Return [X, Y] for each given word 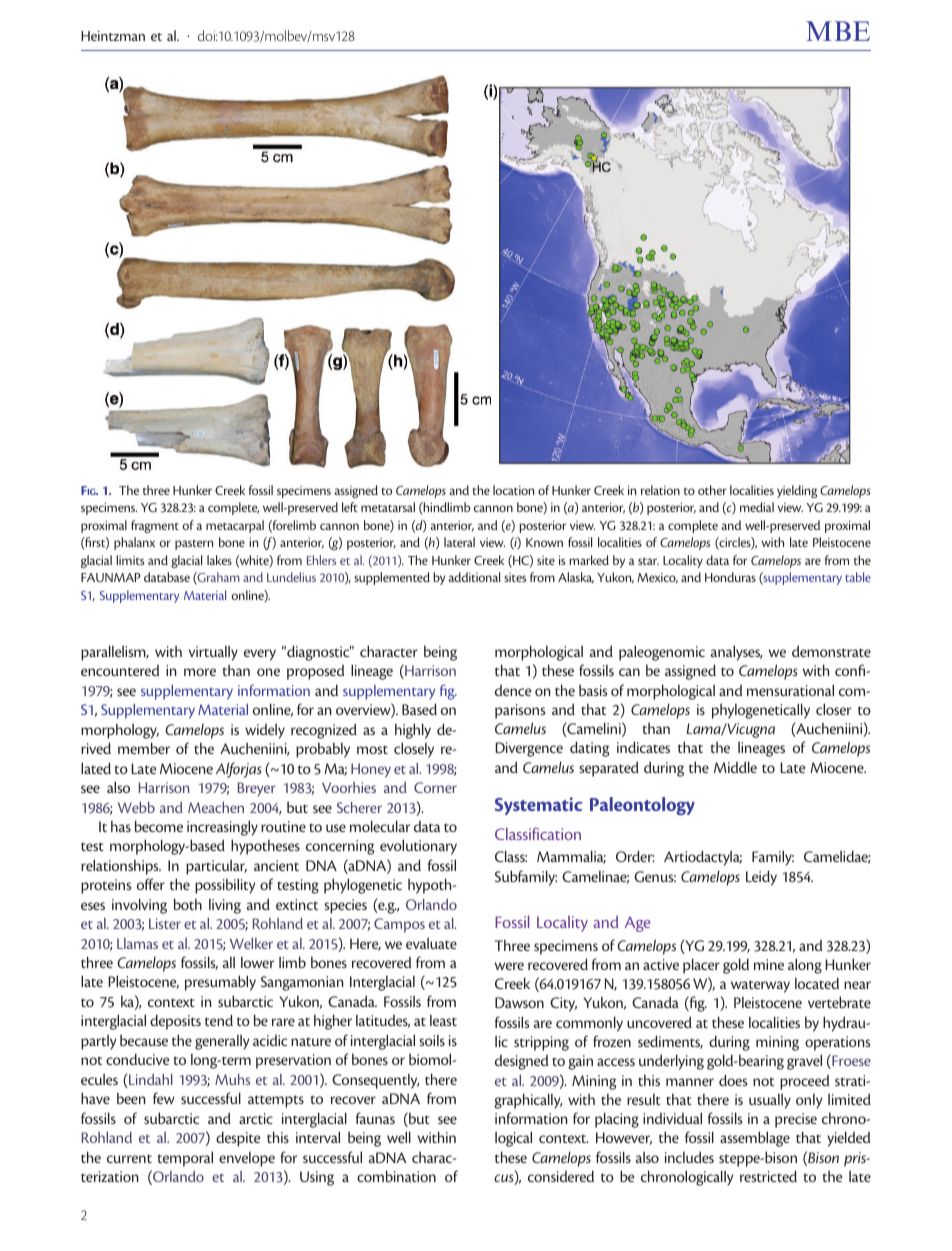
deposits [175, 1022]
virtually [213, 653]
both [188, 904]
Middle [735, 767]
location [513, 490]
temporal [185, 1159]
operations [837, 1043]
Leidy [761, 878]
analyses [736, 653]
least [443, 1020]
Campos [399, 925]
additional [474, 577]
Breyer [257, 789]
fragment [155, 526]
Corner [435, 787]
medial [757, 507]
